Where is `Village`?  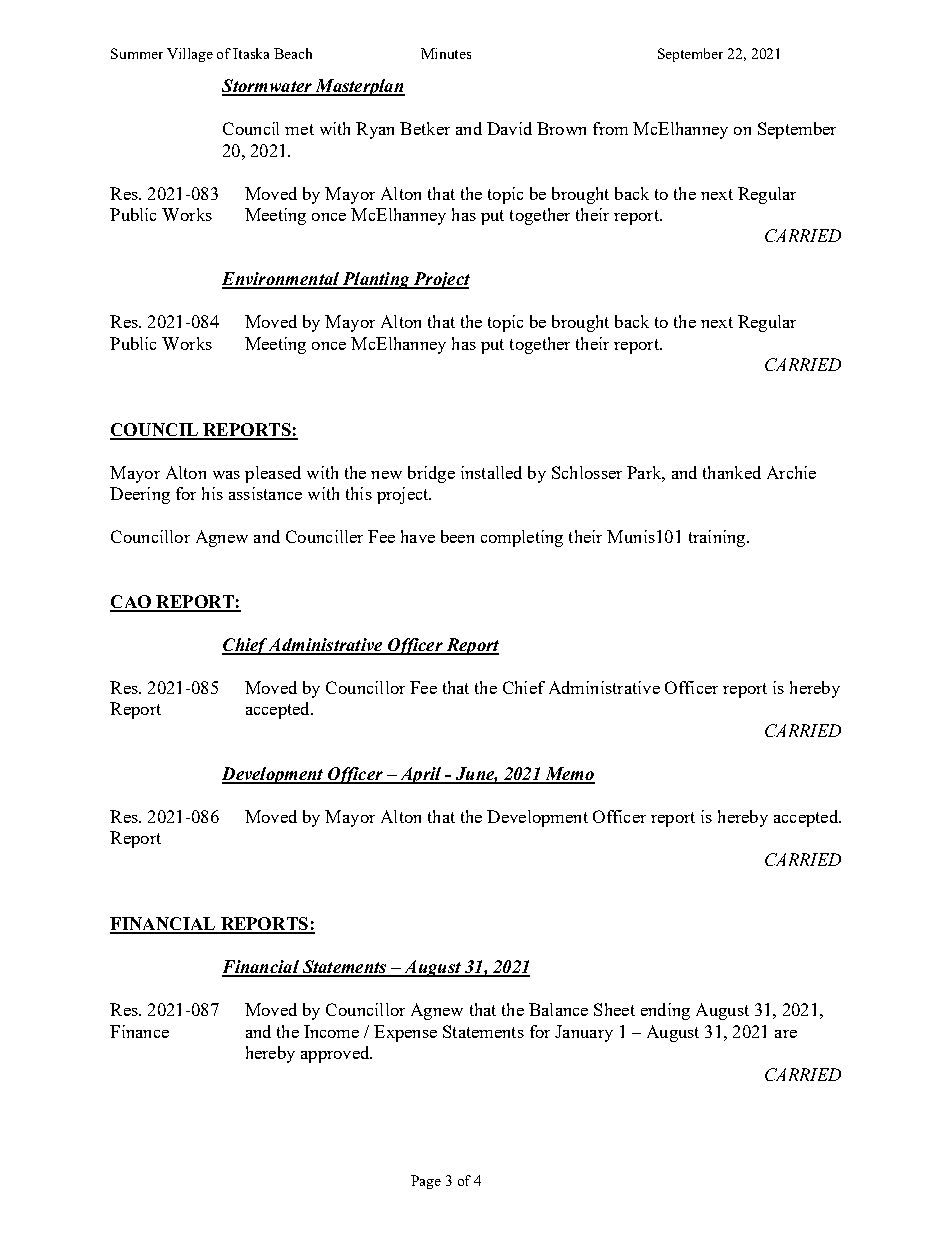 Village is located at coordinates (190, 55).
